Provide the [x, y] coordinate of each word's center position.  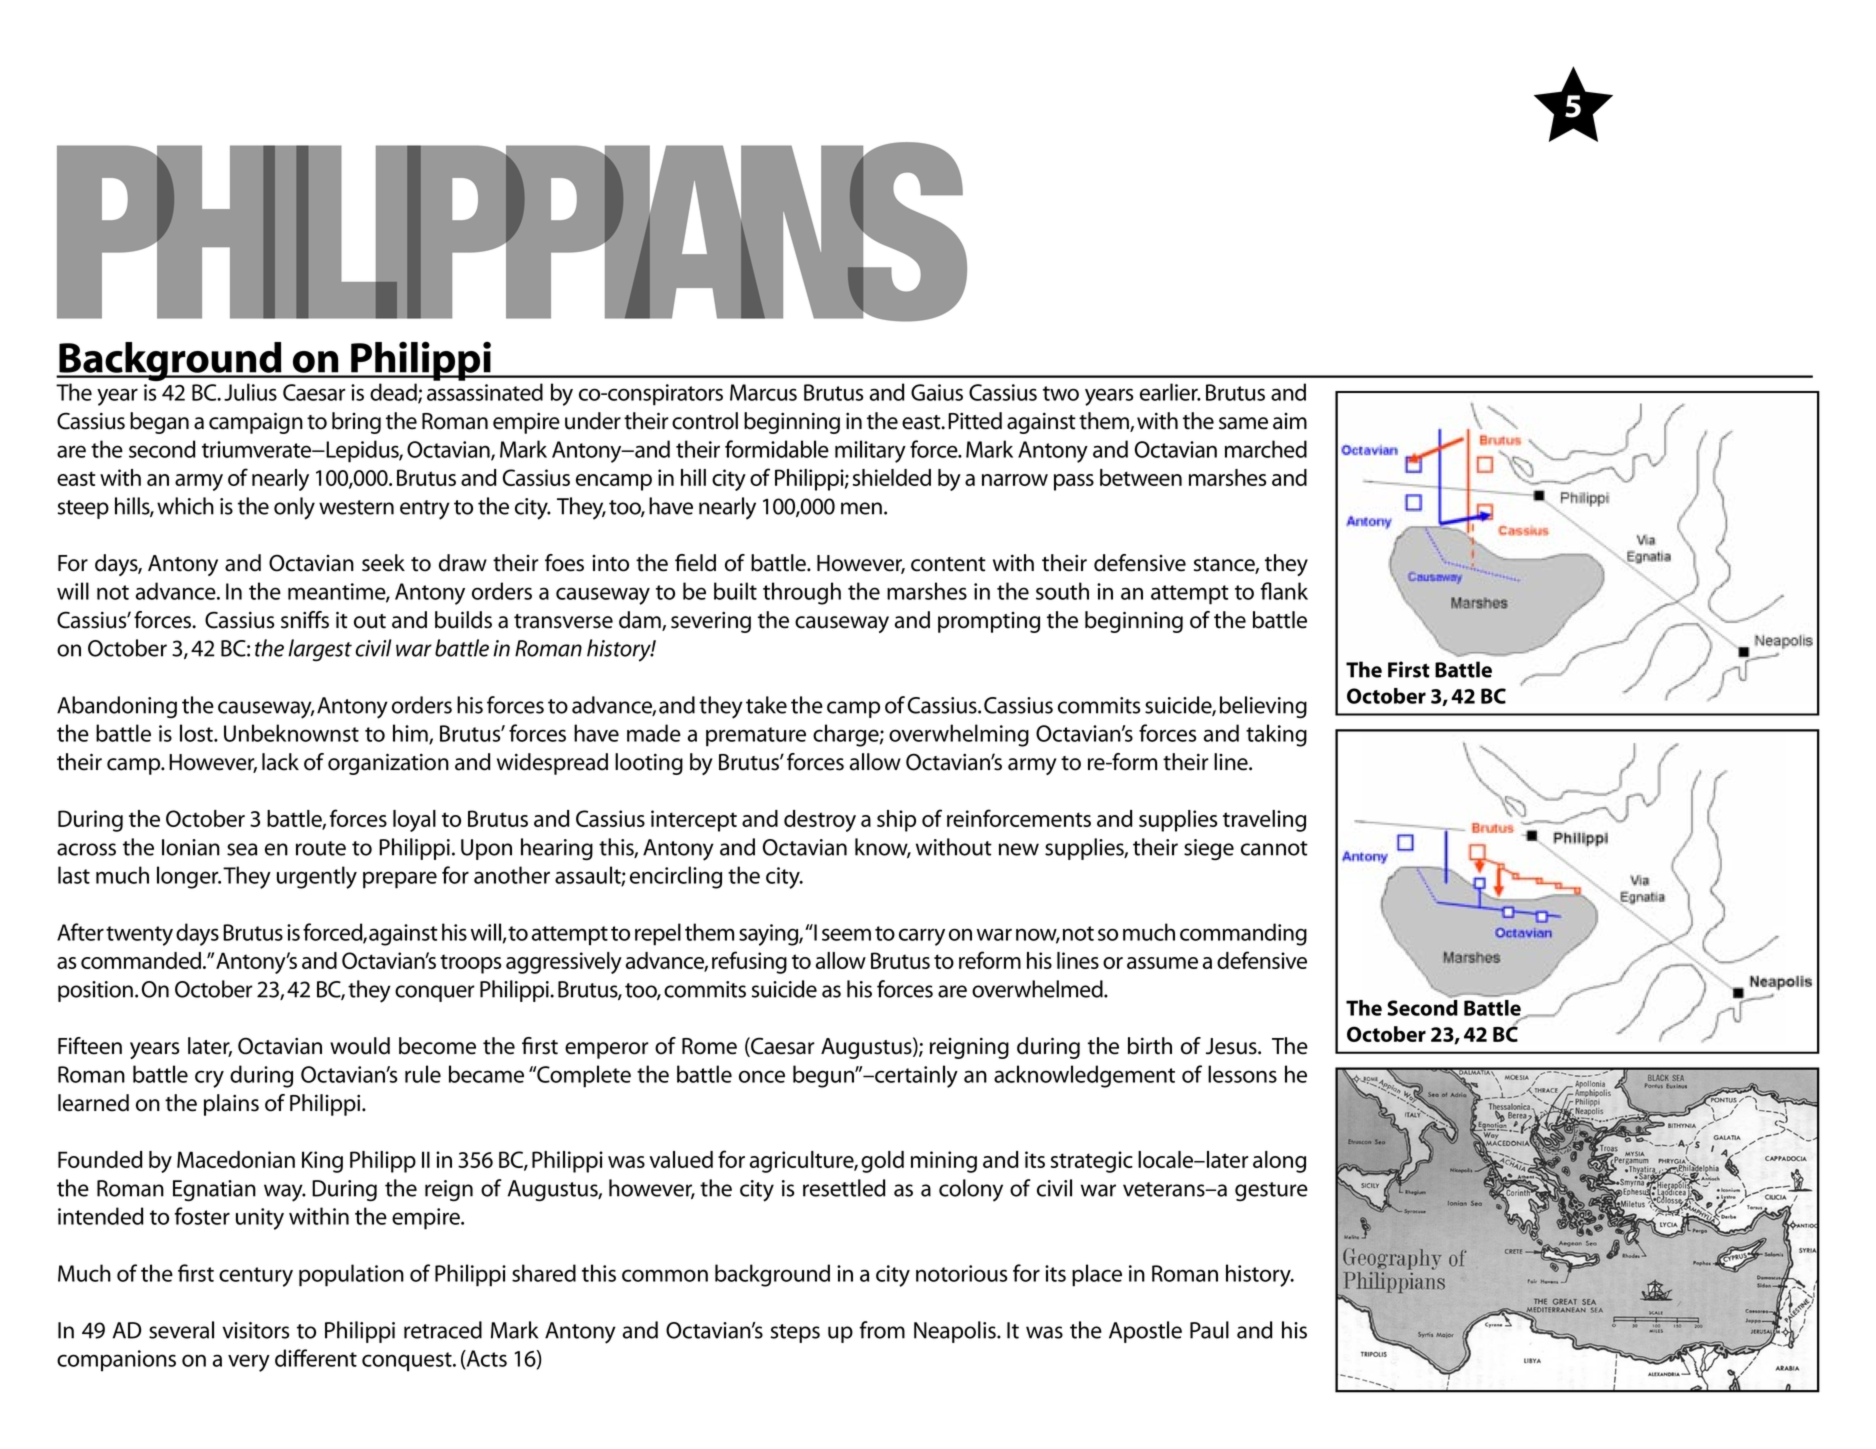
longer [189, 877]
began [159, 423]
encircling [676, 877]
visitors [255, 1330]
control [705, 421]
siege [1209, 850]
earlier [1170, 392]
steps [795, 1333]
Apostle [1145, 1332]
